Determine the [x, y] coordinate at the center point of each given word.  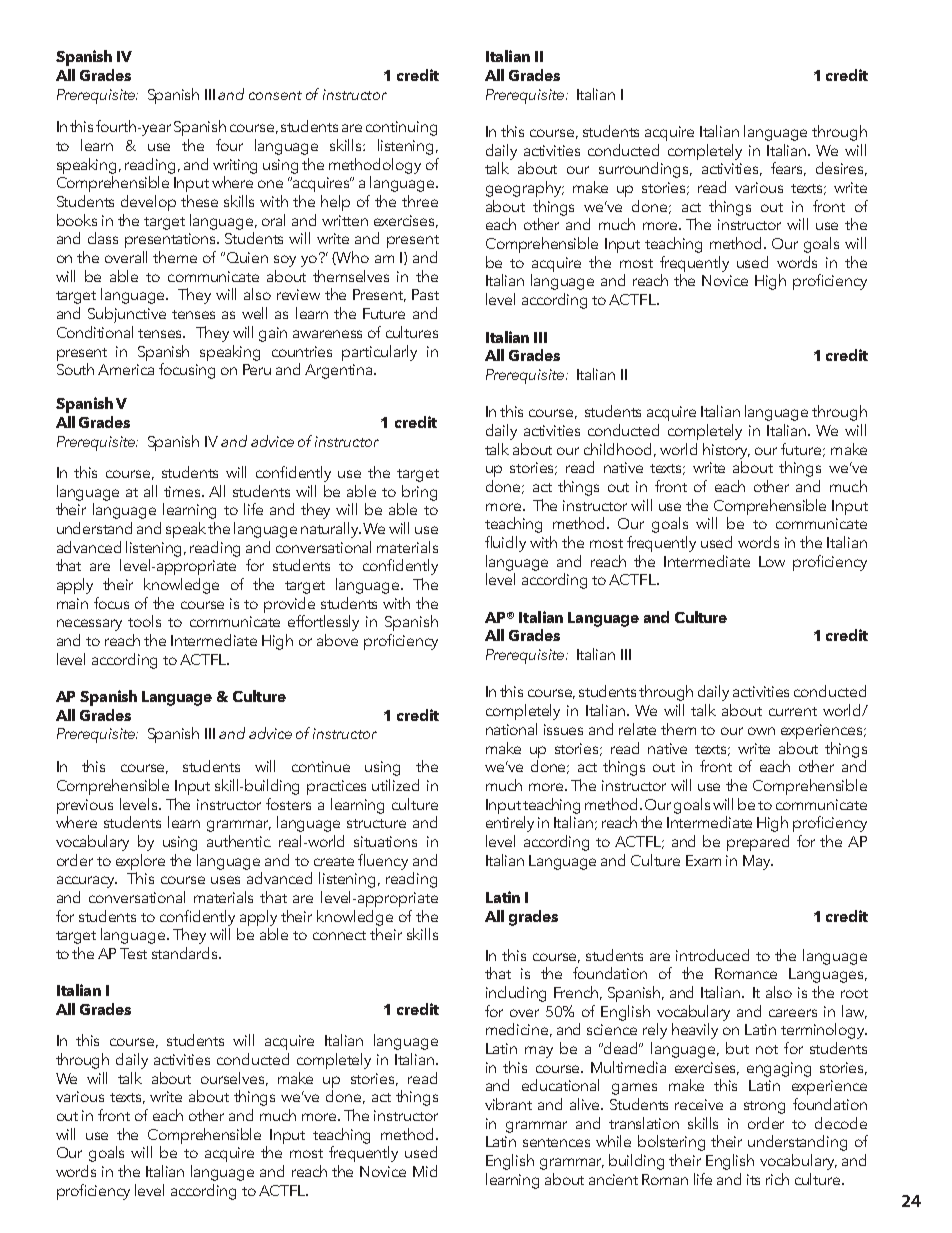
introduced [712, 955]
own [761, 731]
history [726, 451]
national [511, 729]
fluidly [505, 544]
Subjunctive [127, 315]
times [183, 491]
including [516, 994]
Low [772, 561]
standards [186, 953]
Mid [425, 1171]
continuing [401, 128]
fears [788, 169]
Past [425, 294]
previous [85, 806]
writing [235, 166]
